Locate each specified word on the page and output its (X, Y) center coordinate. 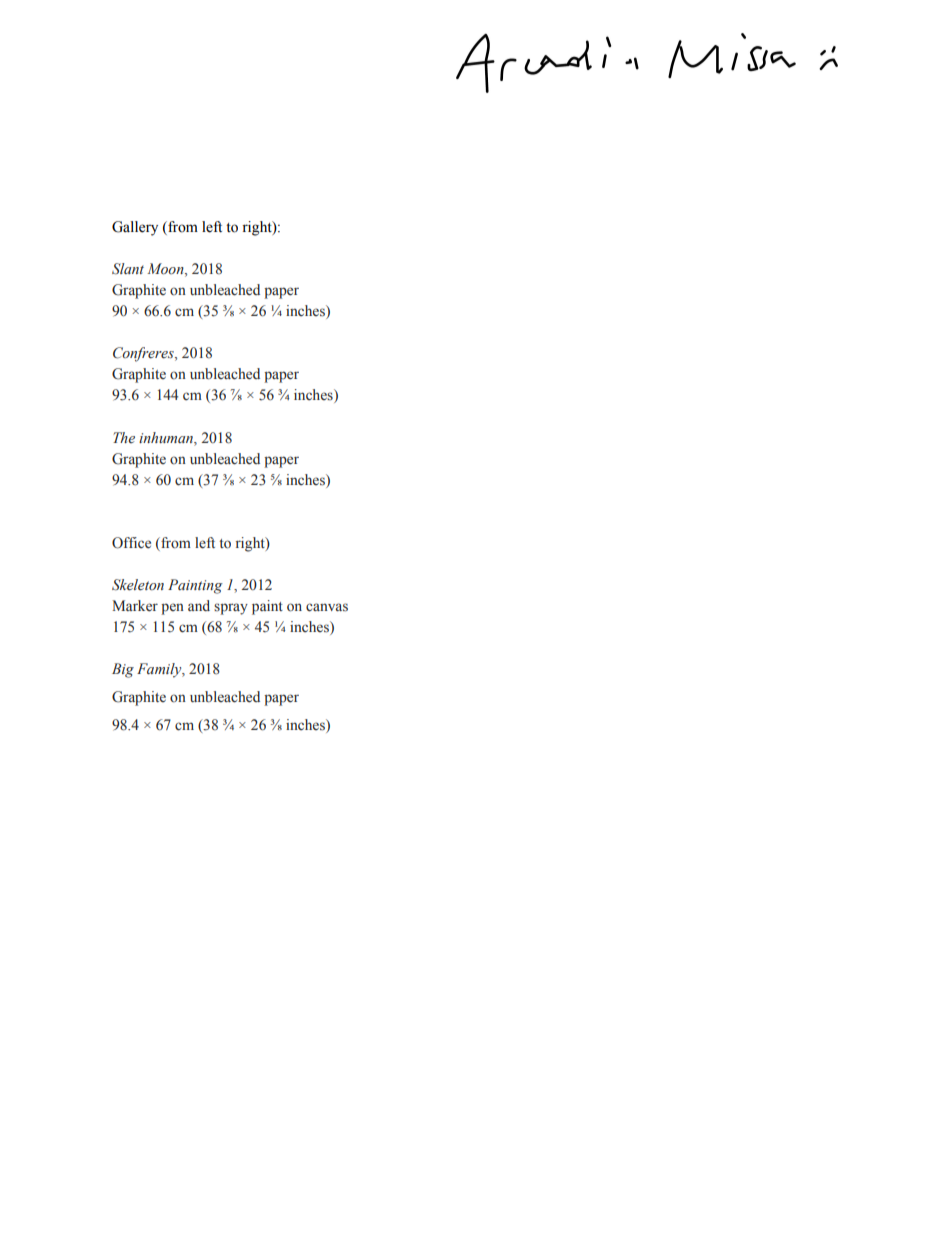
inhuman (167, 437)
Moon (166, 270)
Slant (128, 269)
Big (123, 670)
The (124, 437)
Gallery (135, 228)
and (199, 605)
